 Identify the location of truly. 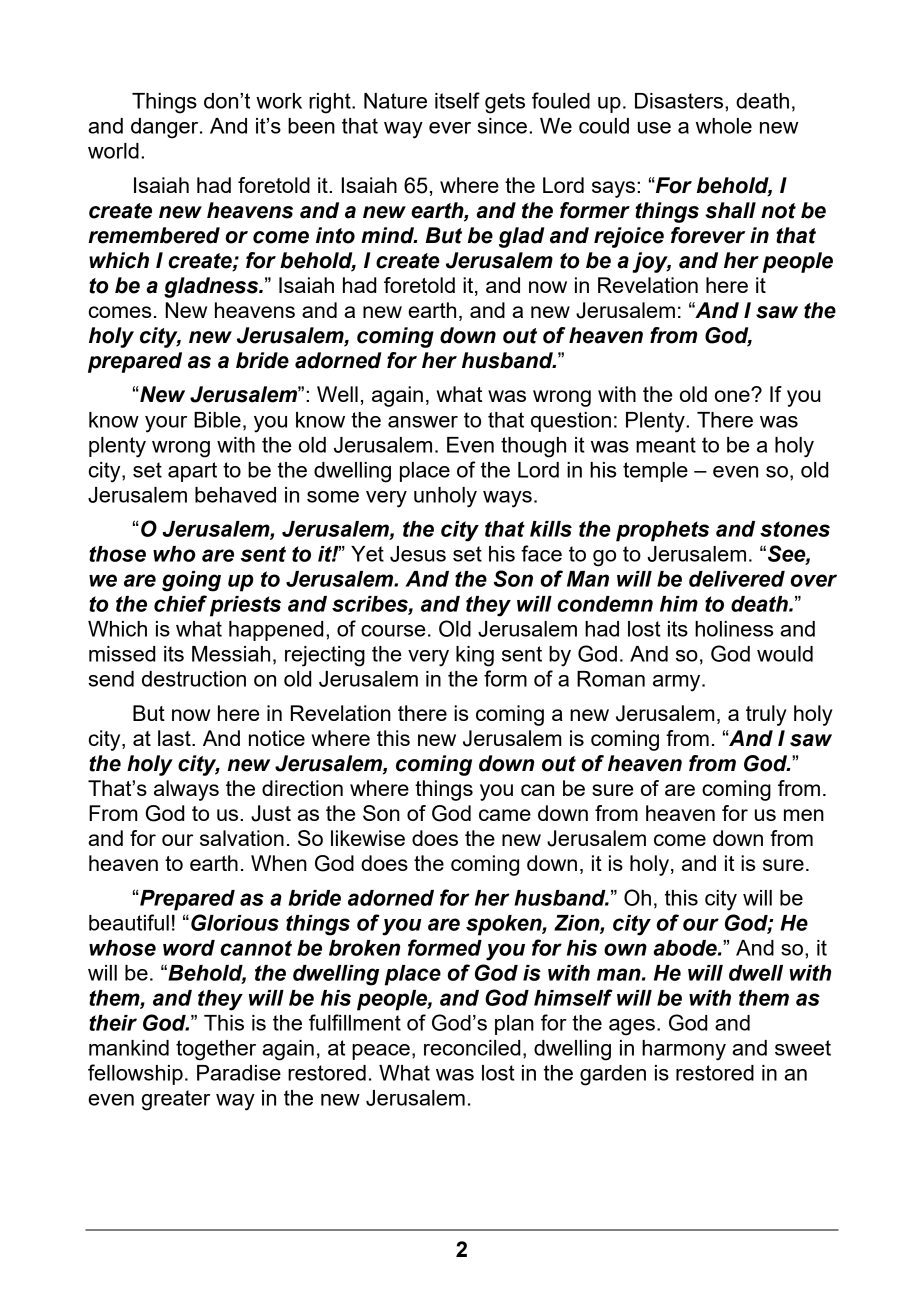
(766, 715).
